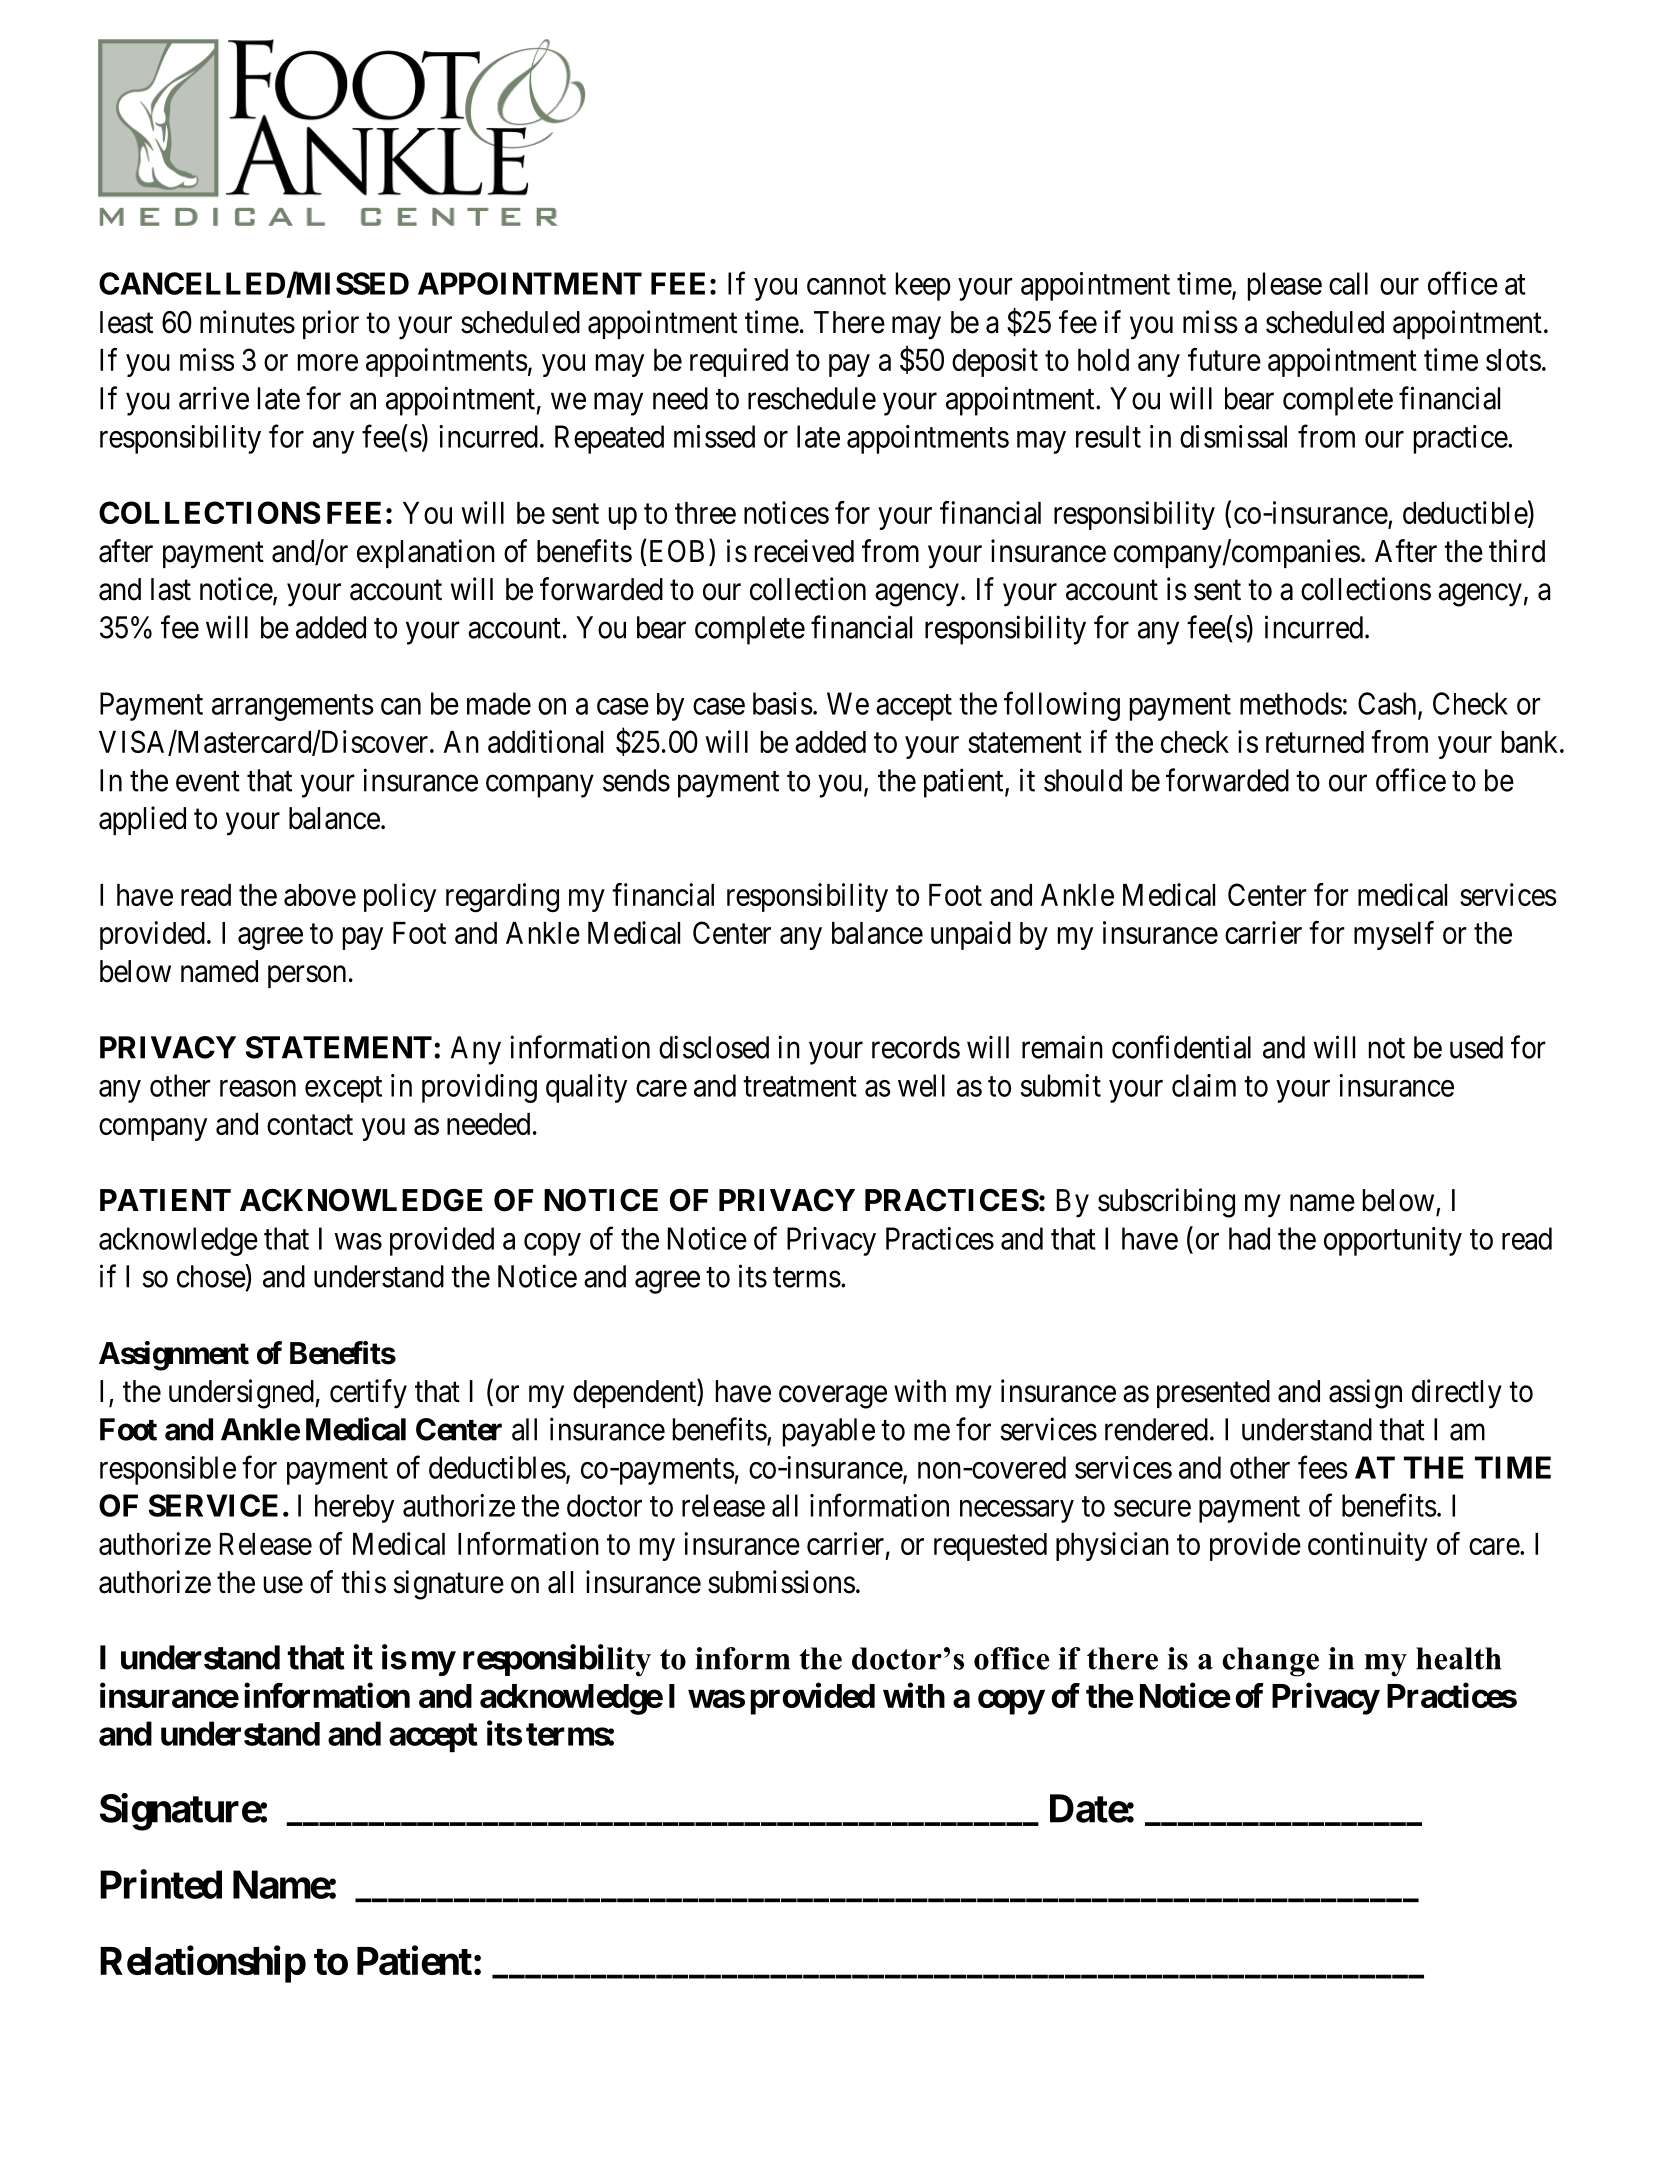 This screenshot has height=2160, width=1669. Describe the element at coordinates (1270, 1662) in the screenshot. I see `change` at that location.
